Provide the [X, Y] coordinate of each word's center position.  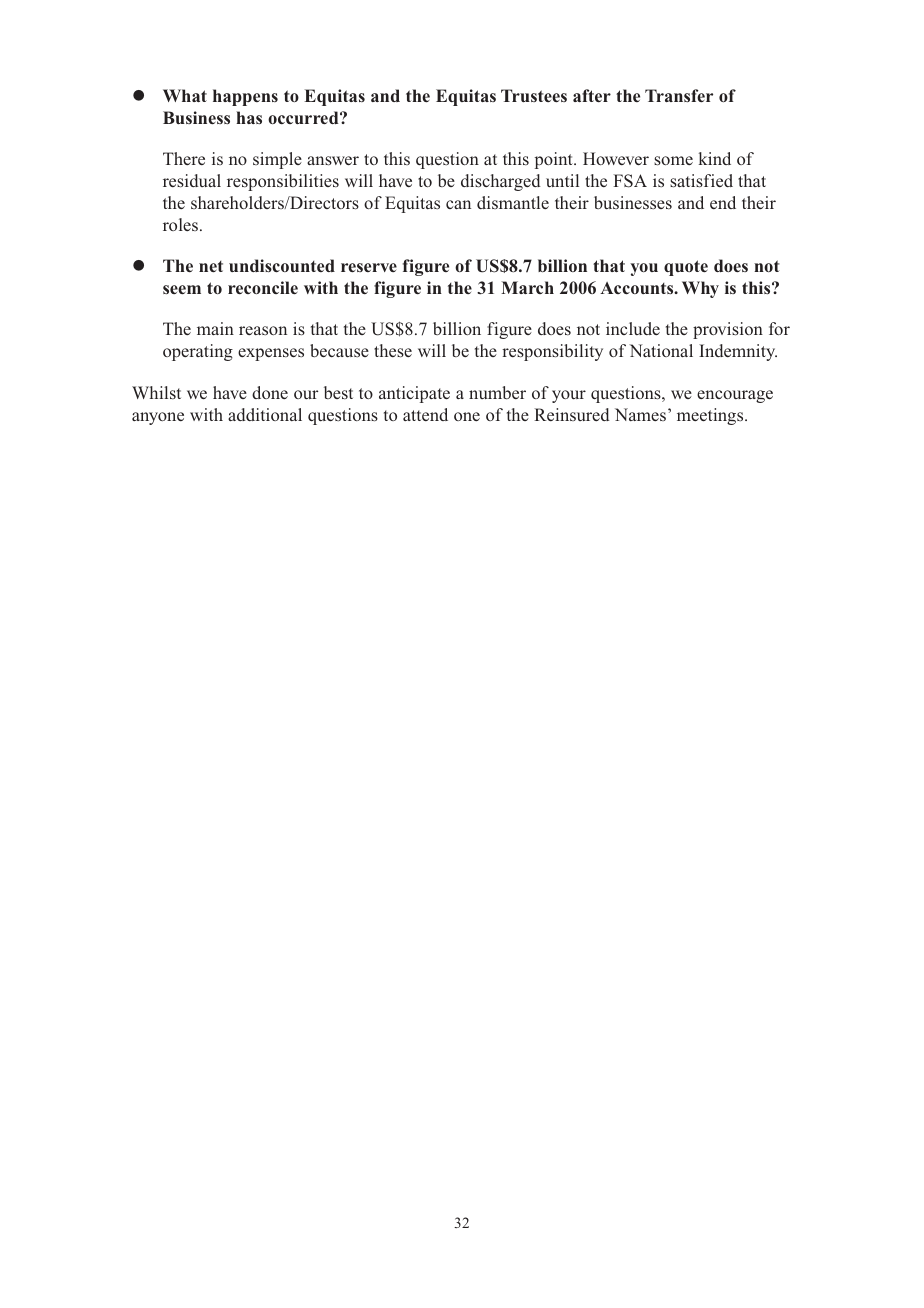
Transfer [679, 95]
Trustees [534, 95]
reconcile [263, 287]
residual [192, 181]
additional [265, 414]
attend [425, 414]
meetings [711, 416]
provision [728, 330]
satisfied [701, 181]
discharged [501, 182]
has [249, 117]
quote [686, 268]
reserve [369, 267]
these [393, 351]
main [215, 328]
